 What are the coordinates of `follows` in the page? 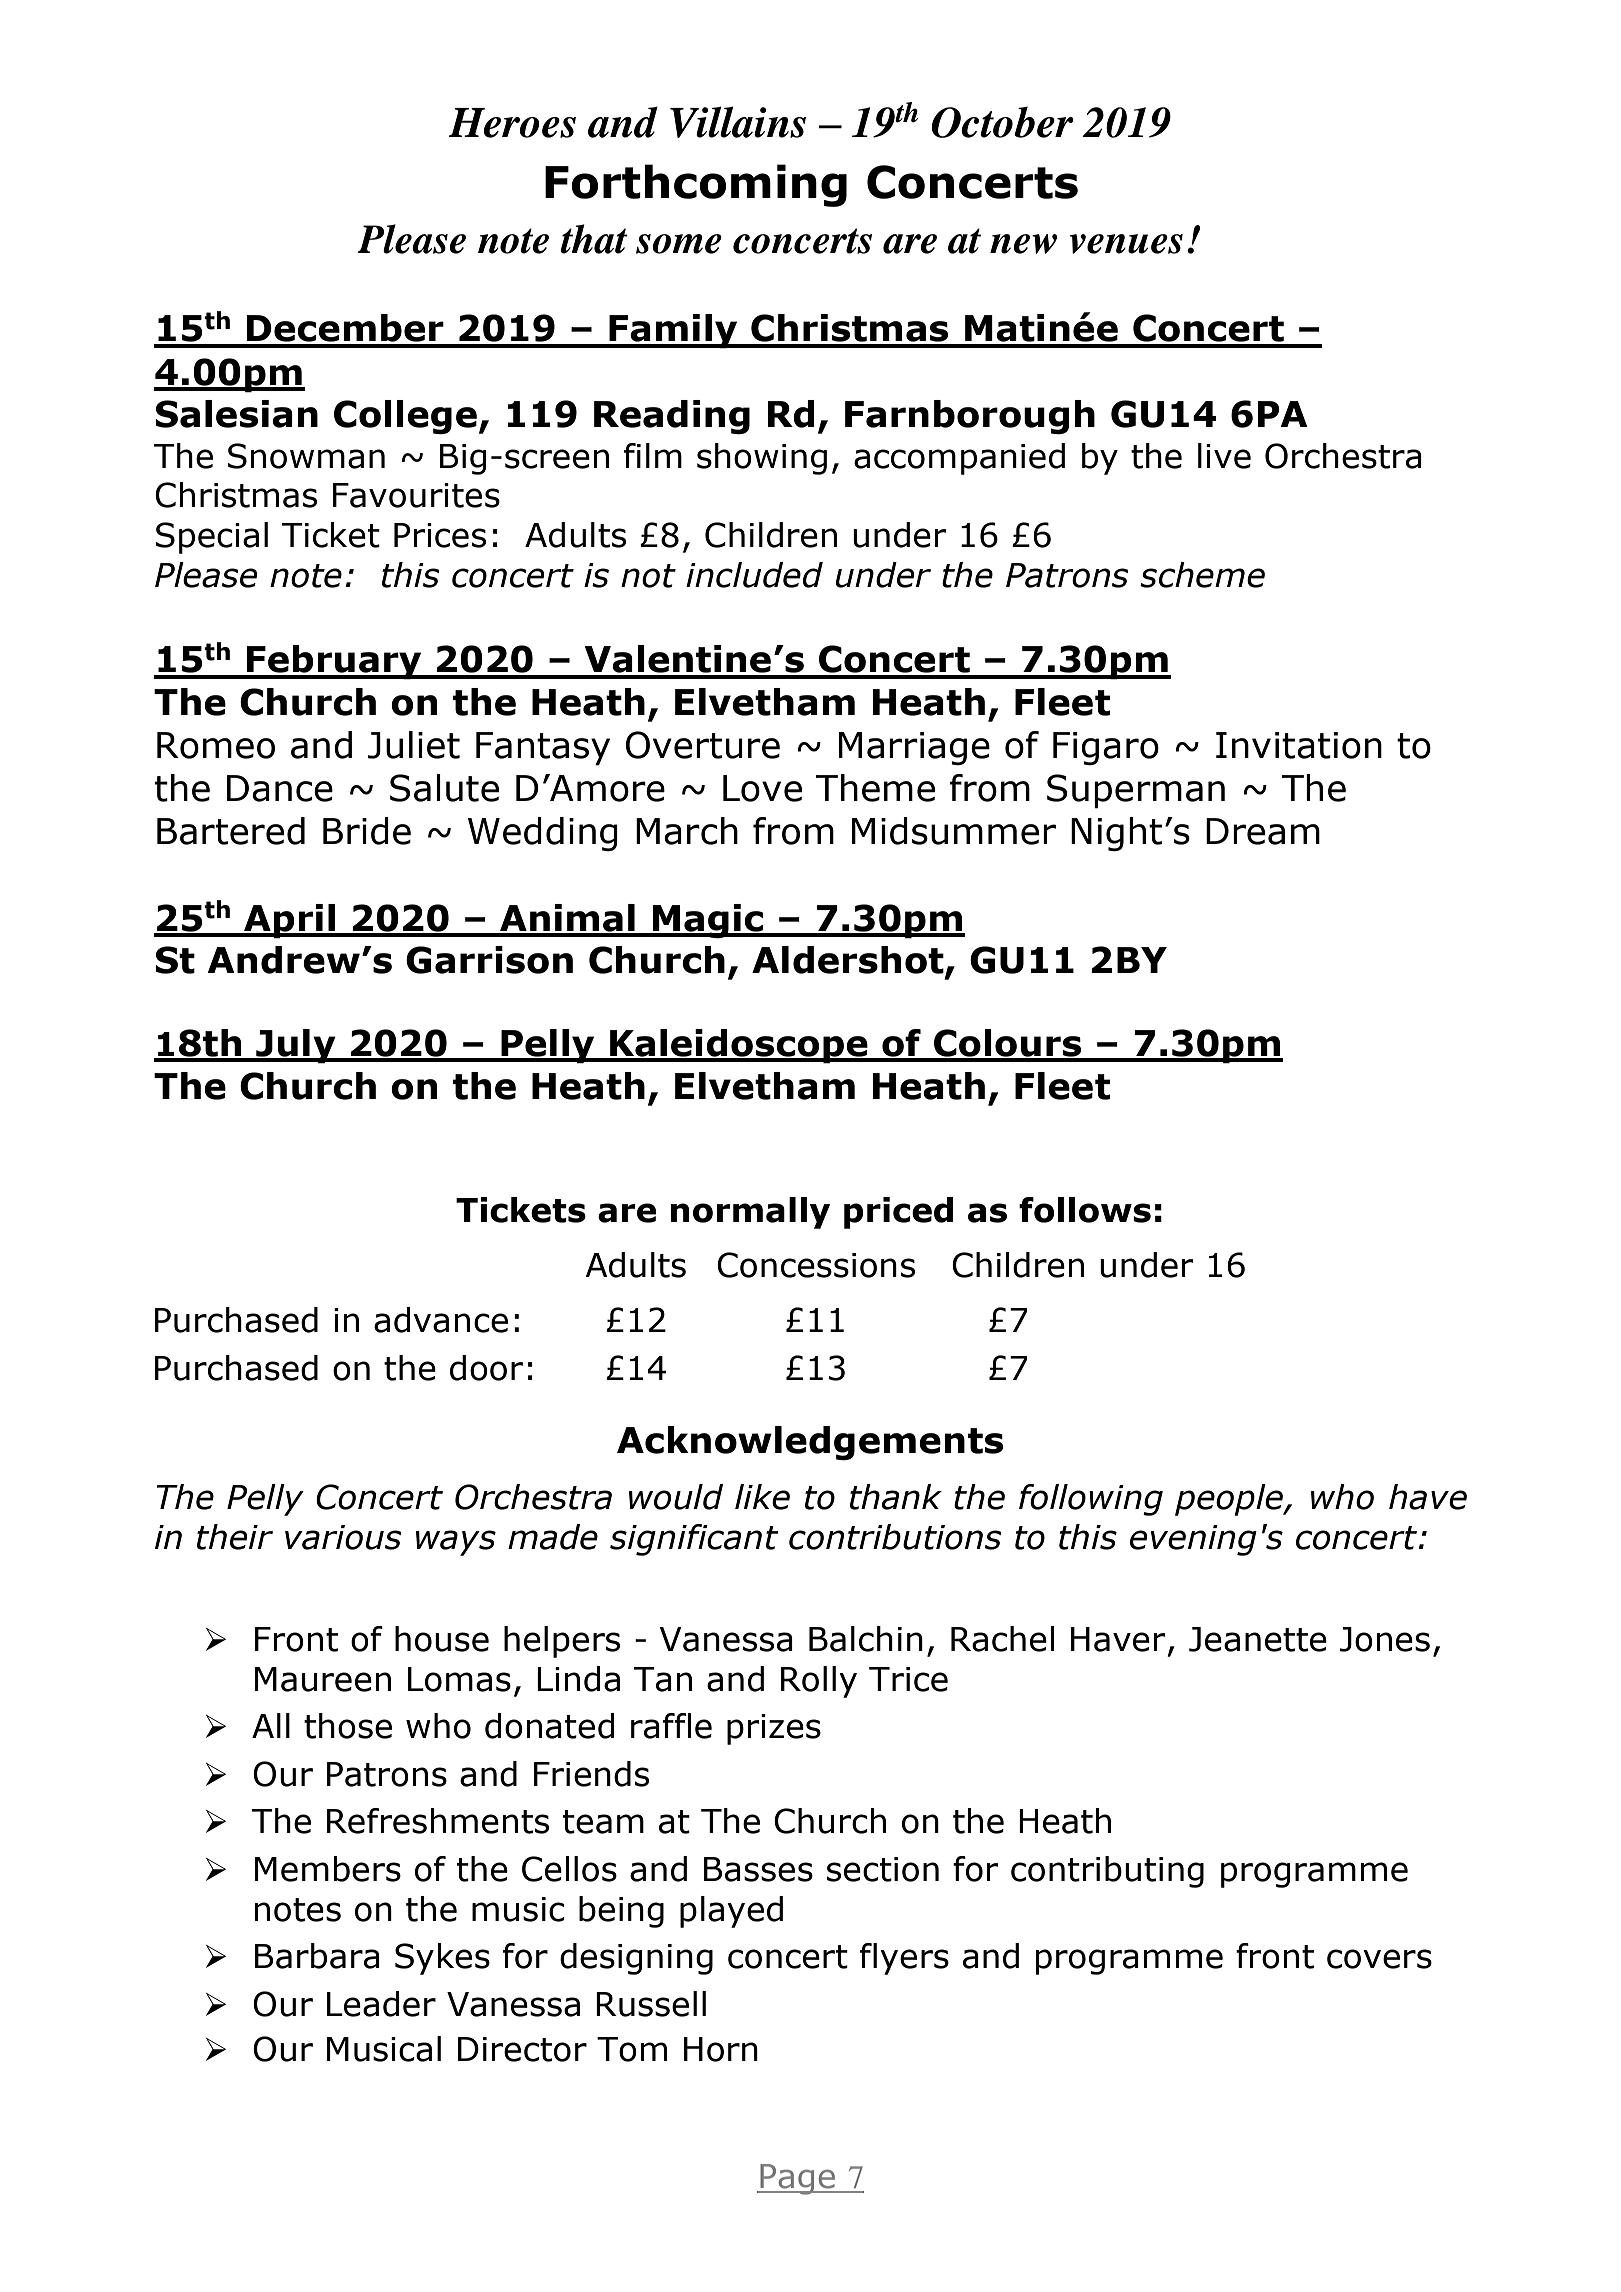 It's located at (1085, 1210).
